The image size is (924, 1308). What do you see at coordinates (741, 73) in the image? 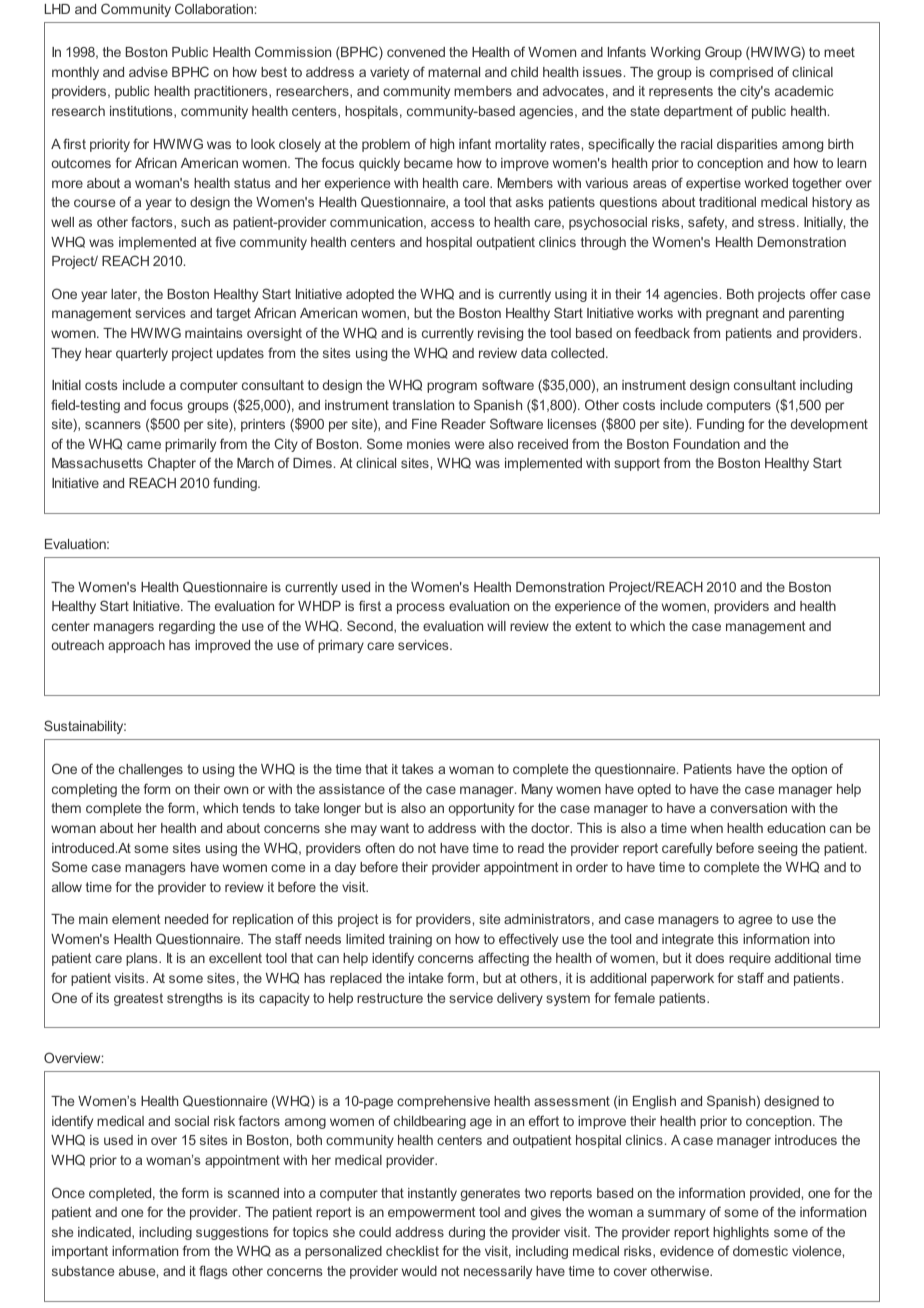
I see `comprised` at bounding box center [741, 73].
